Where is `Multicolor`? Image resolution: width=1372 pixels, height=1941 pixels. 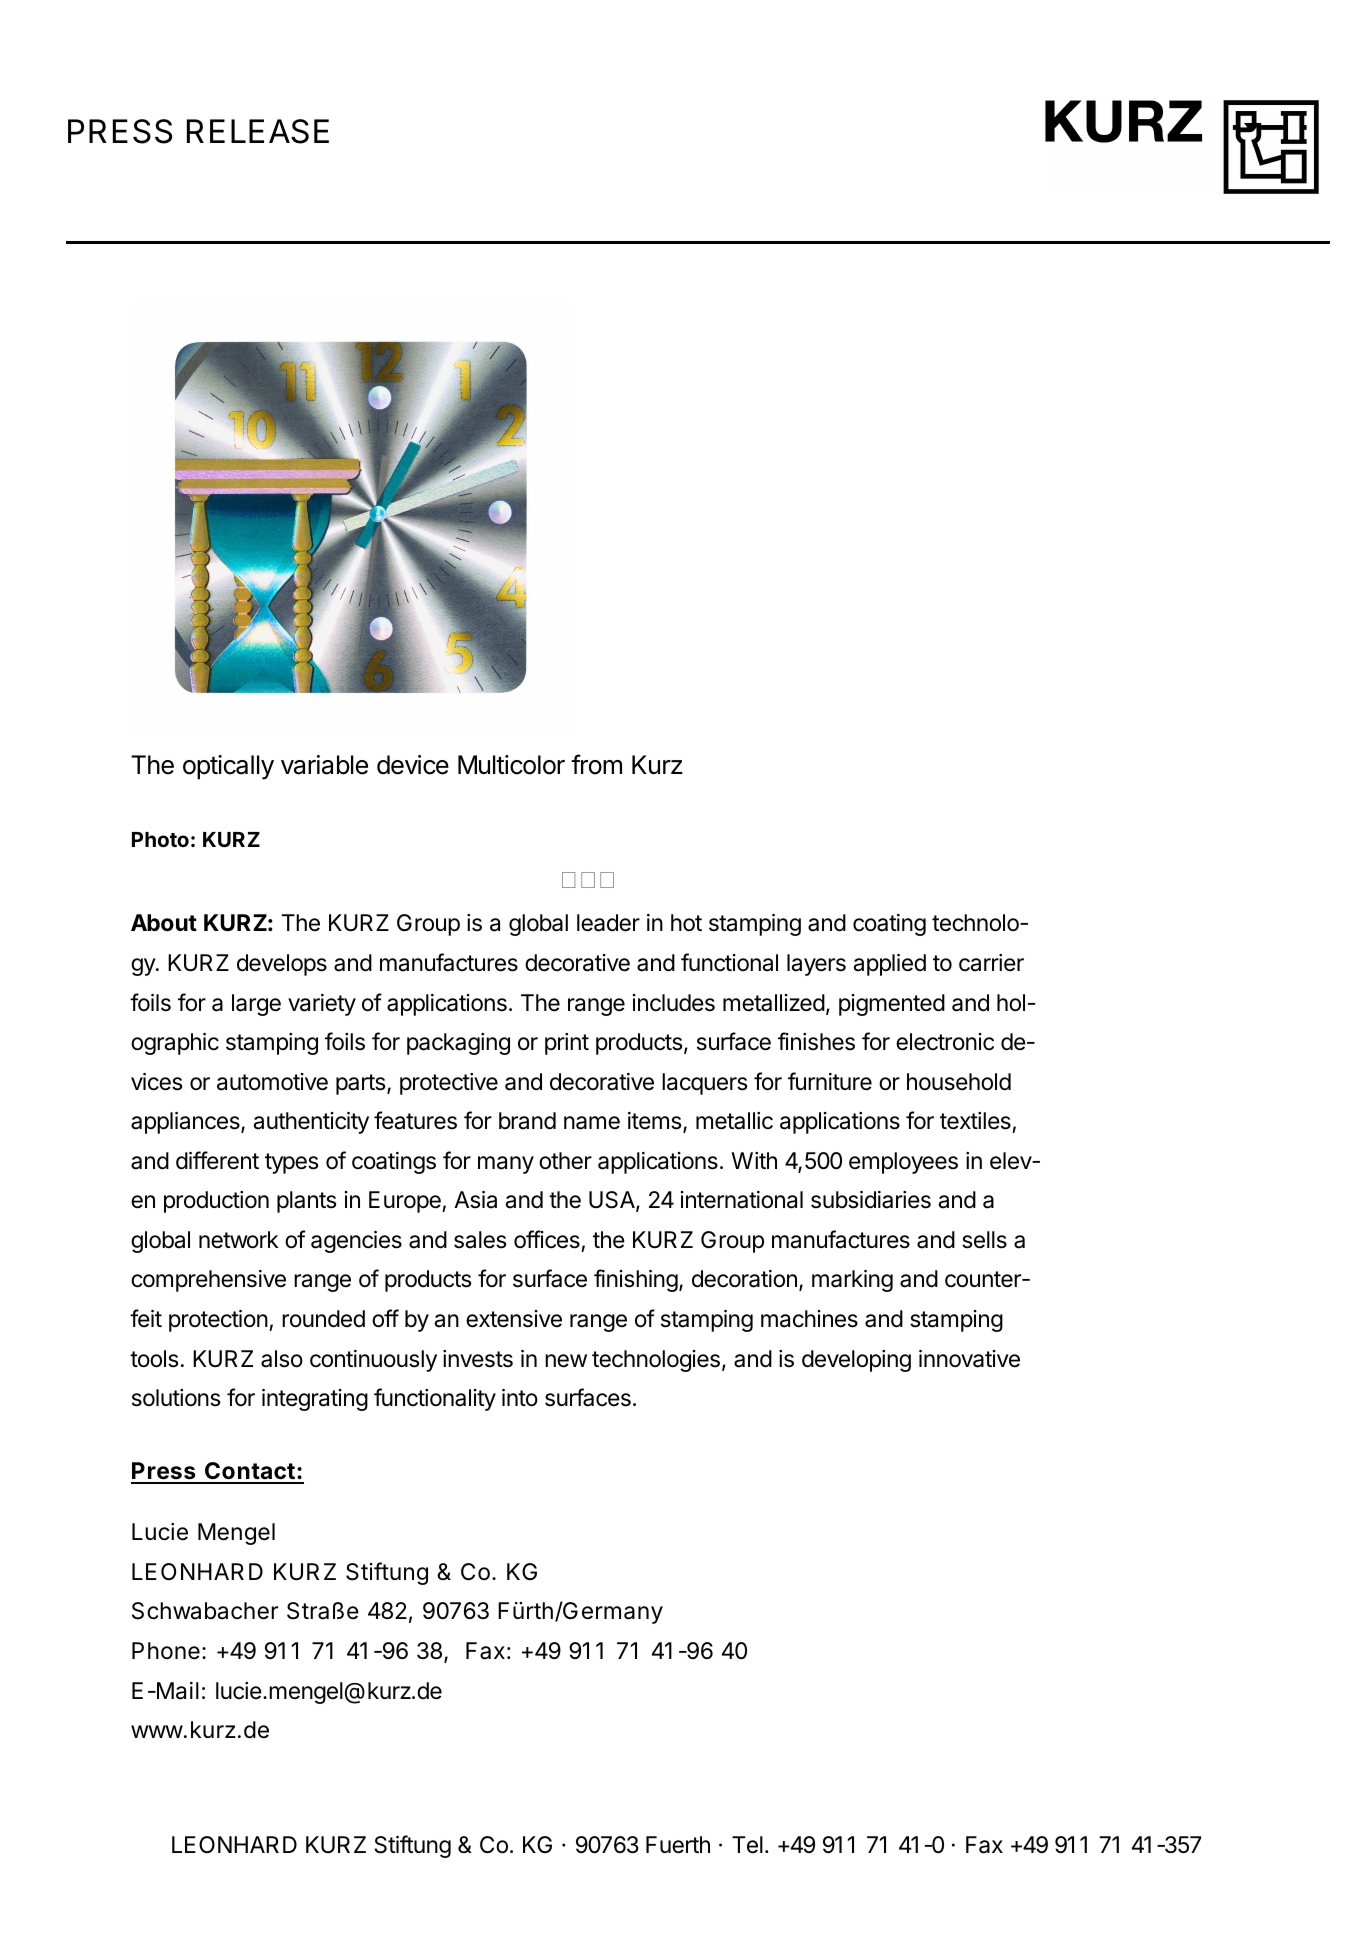 Multicolor is located at coordinates (511, 765).
